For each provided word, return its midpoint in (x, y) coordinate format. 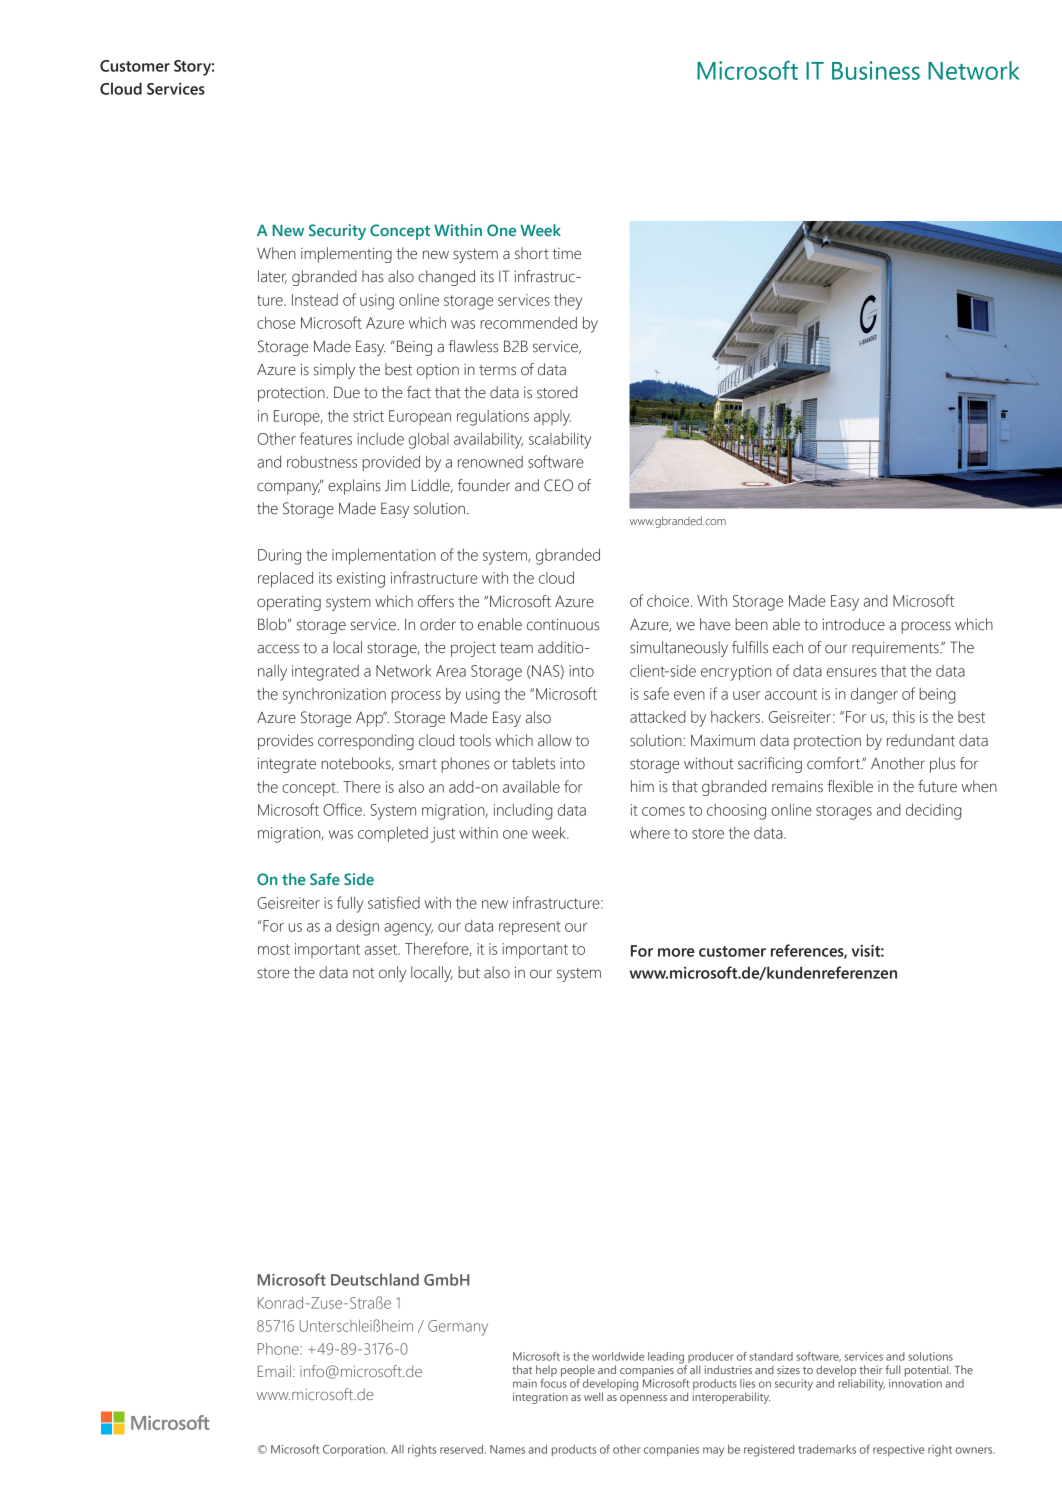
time (567, 254)
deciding (934, 812)
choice (669, 601)
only (392, 974)
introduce (853, 624)
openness (643, 1399)
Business (876, 70)
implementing (346, 255)
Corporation (355, 1450)
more (676, 952)
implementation (384, 556)
